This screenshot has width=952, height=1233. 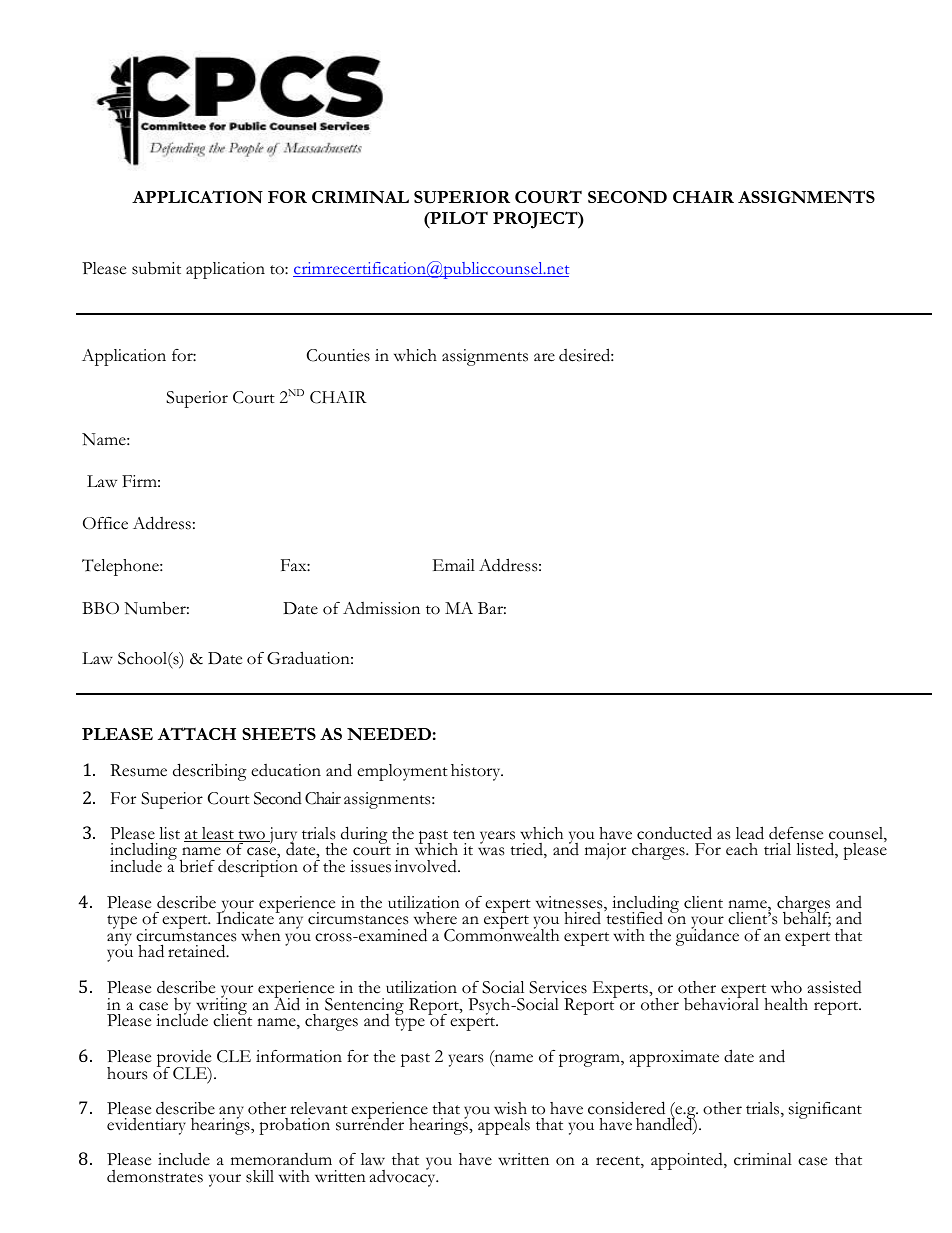 I want to click on demonstrates, so click(x=155, y=1176).
